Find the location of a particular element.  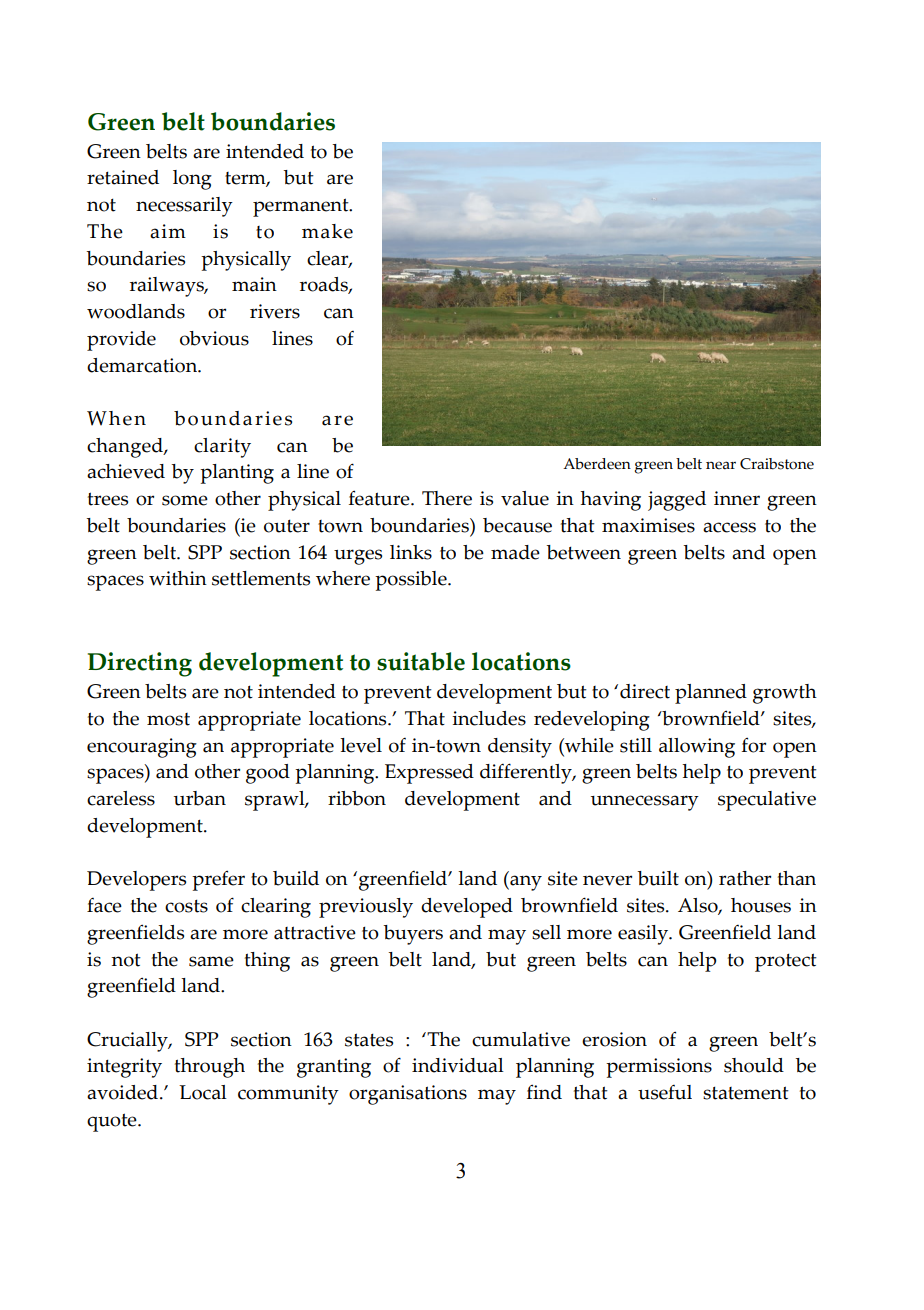

rather is located at coordinates (745, 878).
